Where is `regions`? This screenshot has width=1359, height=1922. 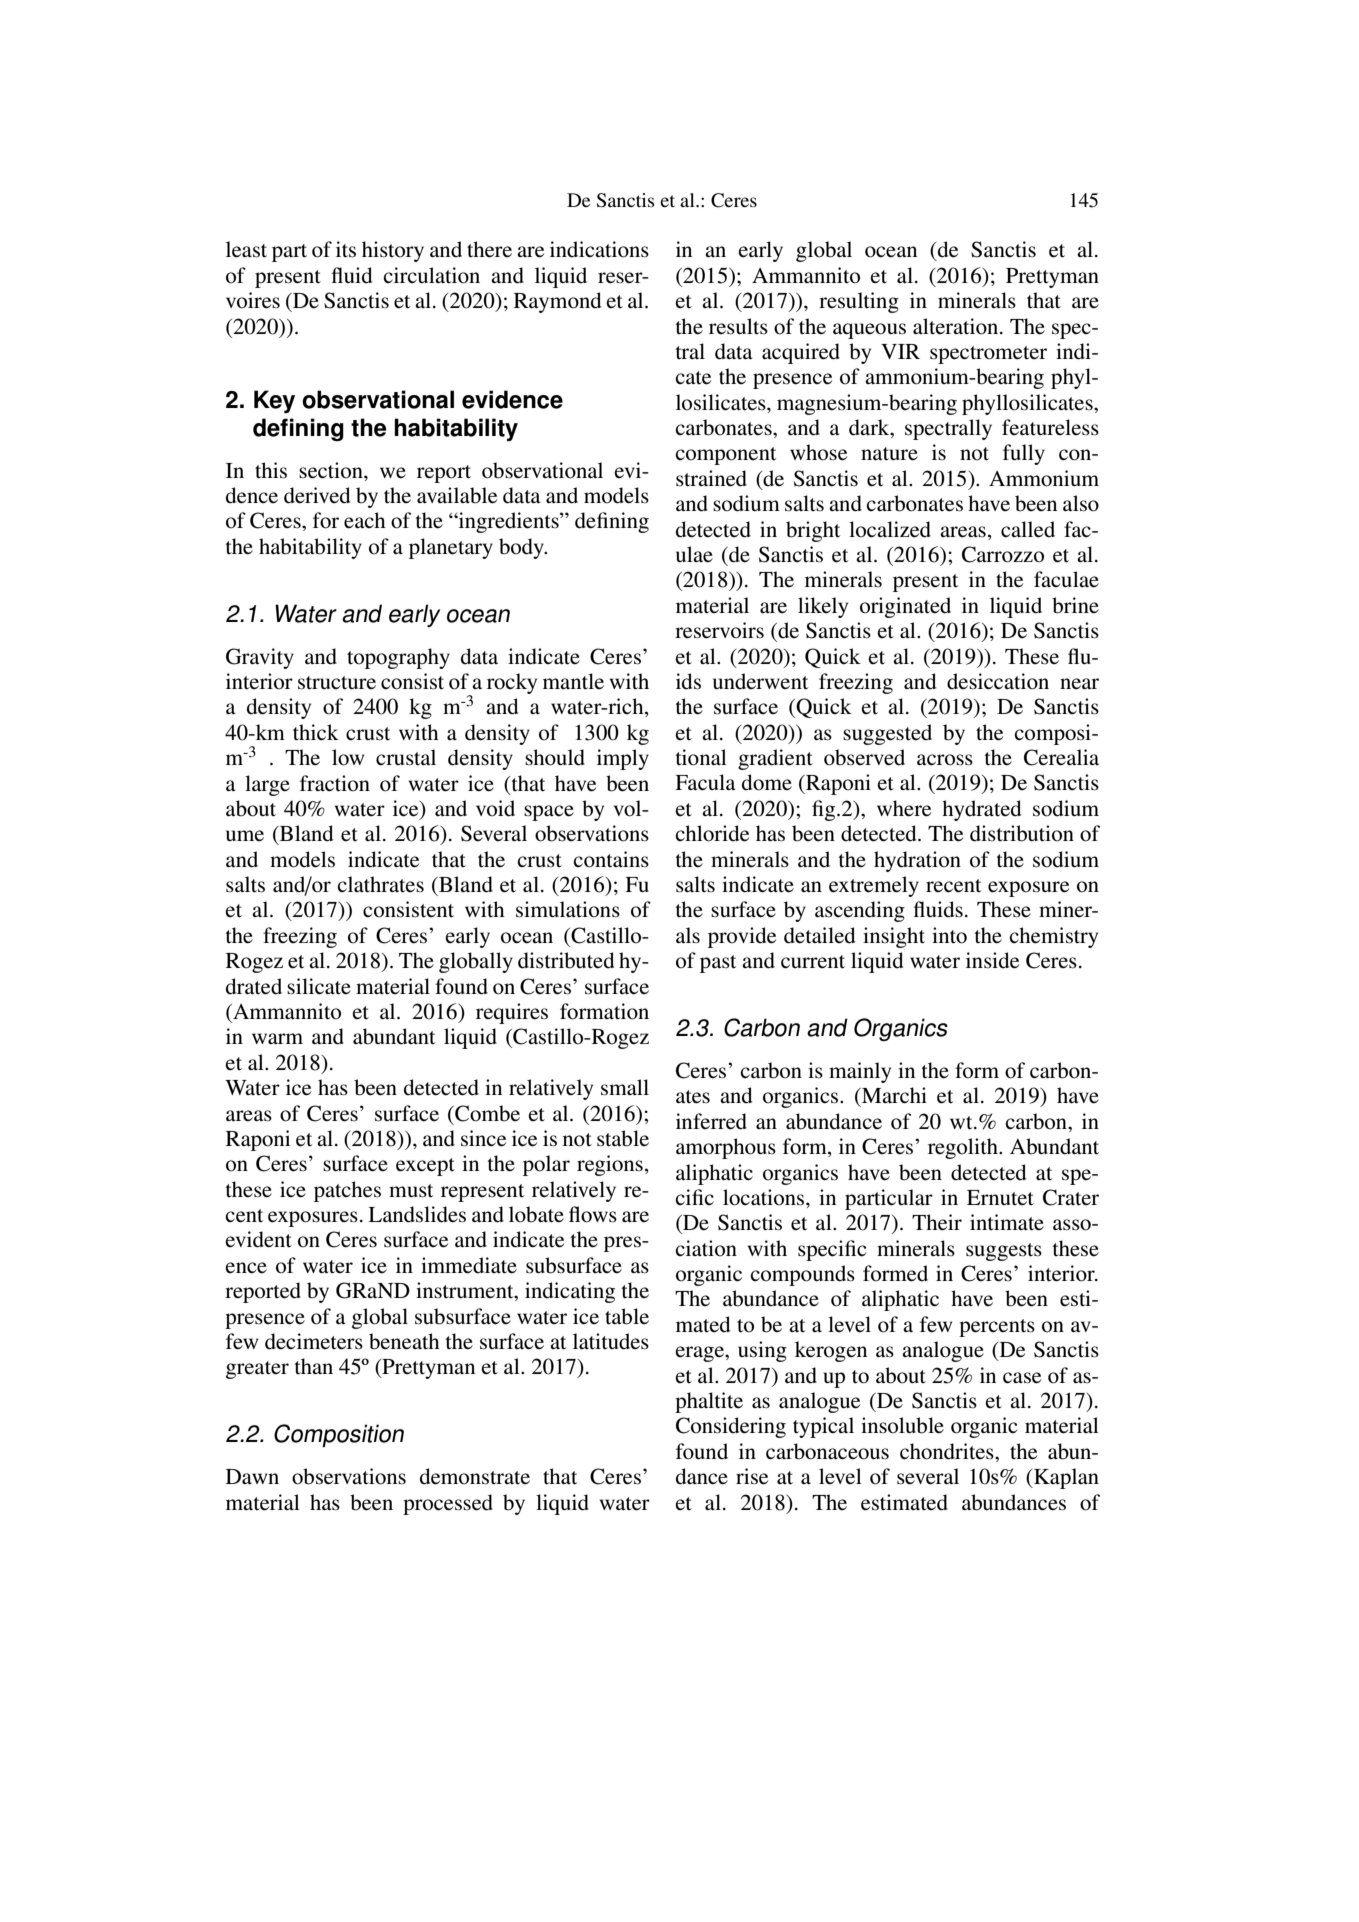 regions is located at coordinates (610, 1165).
